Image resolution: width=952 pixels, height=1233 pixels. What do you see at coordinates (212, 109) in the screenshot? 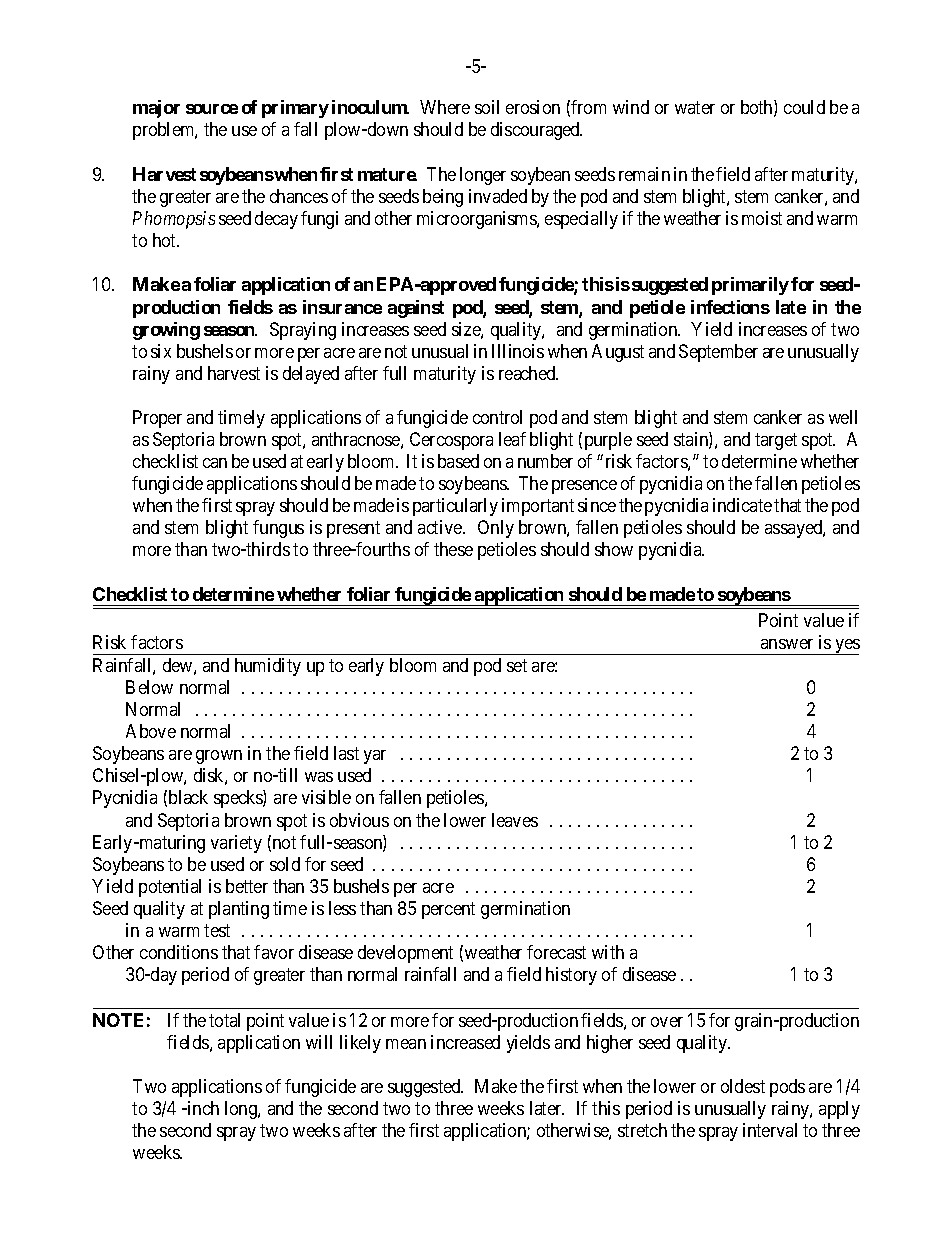
I see `source` at bounding box center [212, 109].
